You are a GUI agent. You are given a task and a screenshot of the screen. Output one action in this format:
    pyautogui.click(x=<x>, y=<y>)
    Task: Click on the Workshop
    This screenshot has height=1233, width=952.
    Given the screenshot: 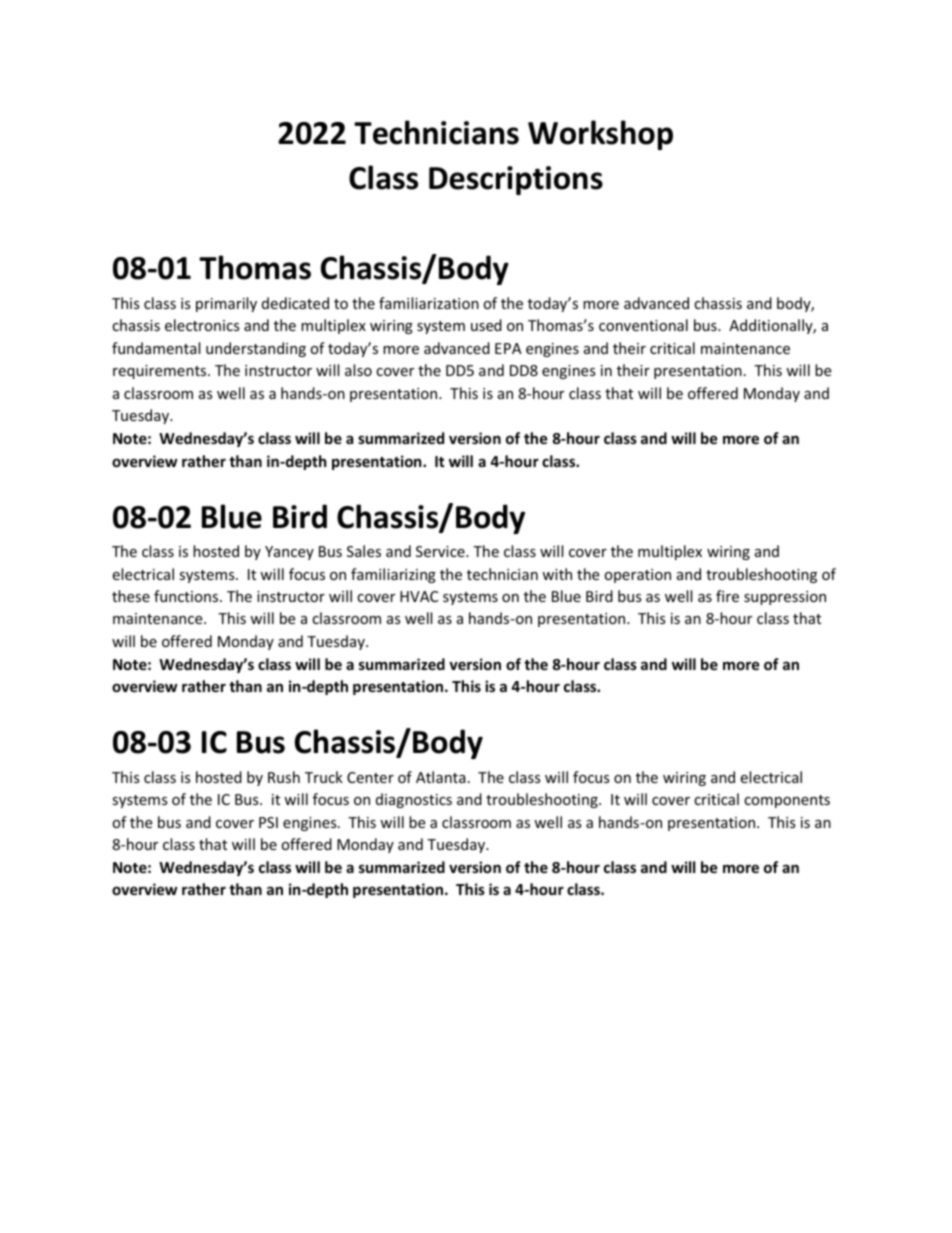 What is the action you would take?
    pyautogui.click(x=600, y=135)
